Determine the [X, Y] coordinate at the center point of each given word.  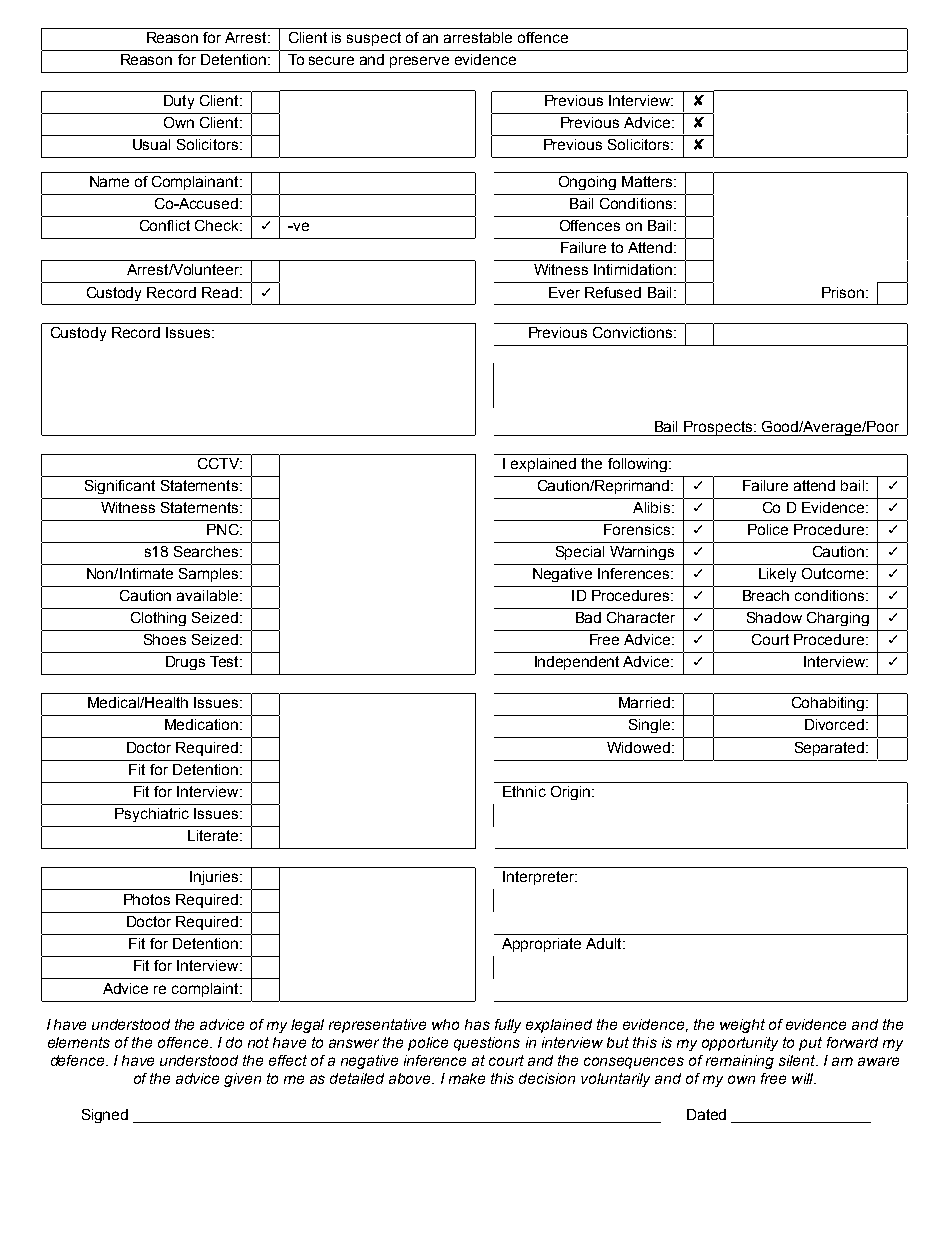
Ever [564, 292]
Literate [214, 835]
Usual [151, 144]
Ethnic [524, 791]
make [467, 1078]
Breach [766, 595]
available [207, 595]
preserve [419, 62]
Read [220, 292]
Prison [844, 292]
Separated [831, 749]
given [242, 1080]
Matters [648, 181]
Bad [588, 617]
